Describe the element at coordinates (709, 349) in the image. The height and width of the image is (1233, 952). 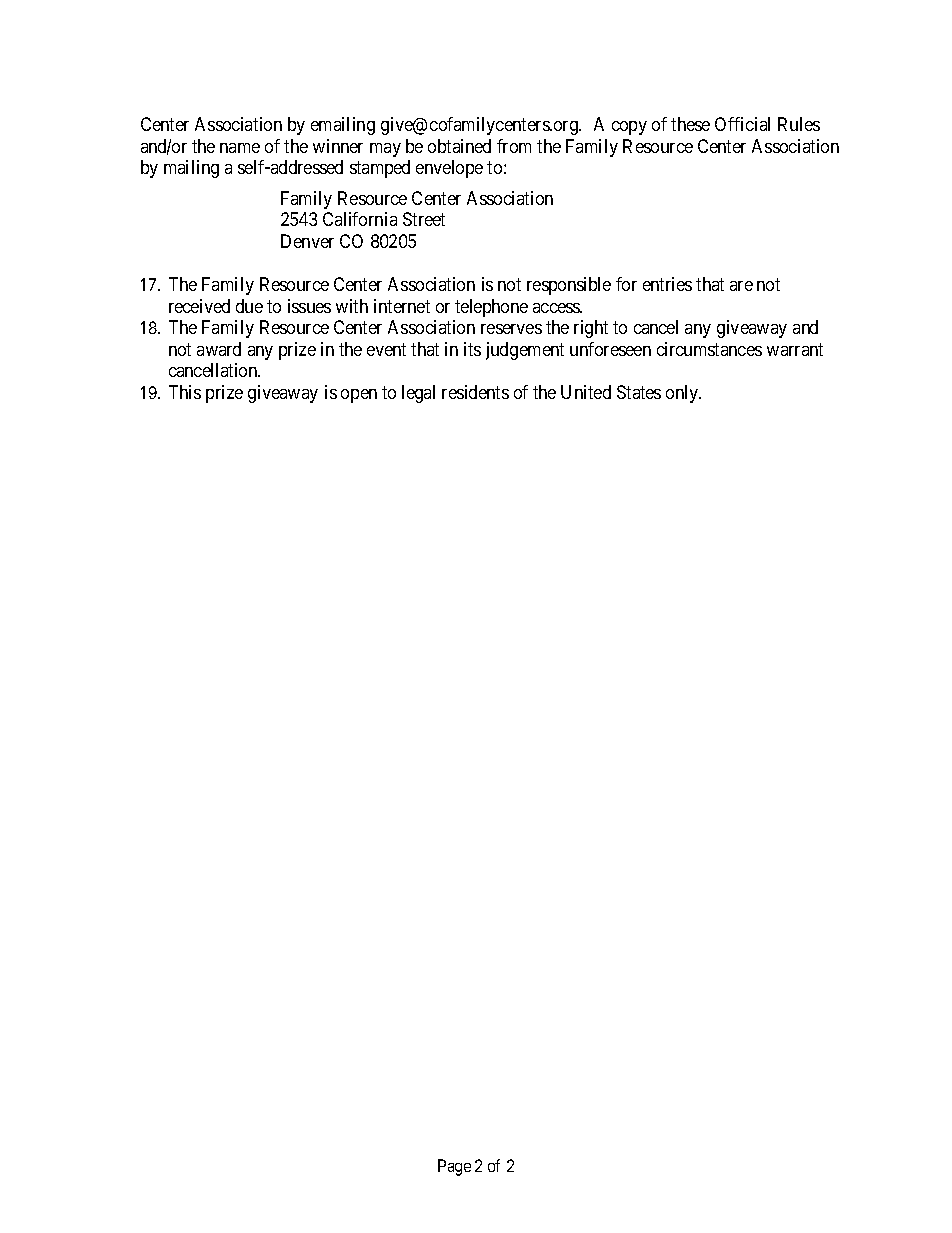
I see `circumstances` at that location.
